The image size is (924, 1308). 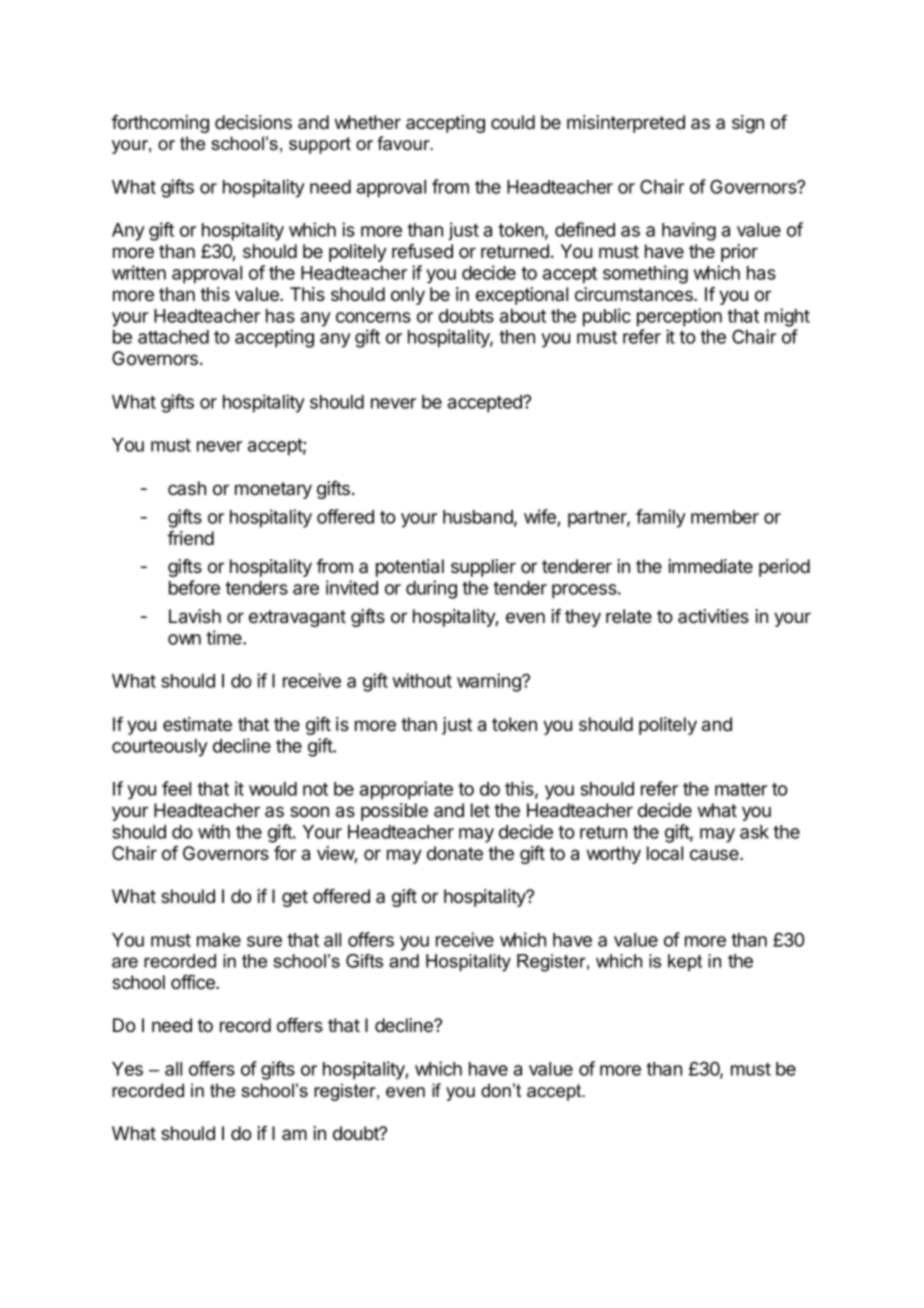 I want to click on cash, so click(x=187, y=488).
